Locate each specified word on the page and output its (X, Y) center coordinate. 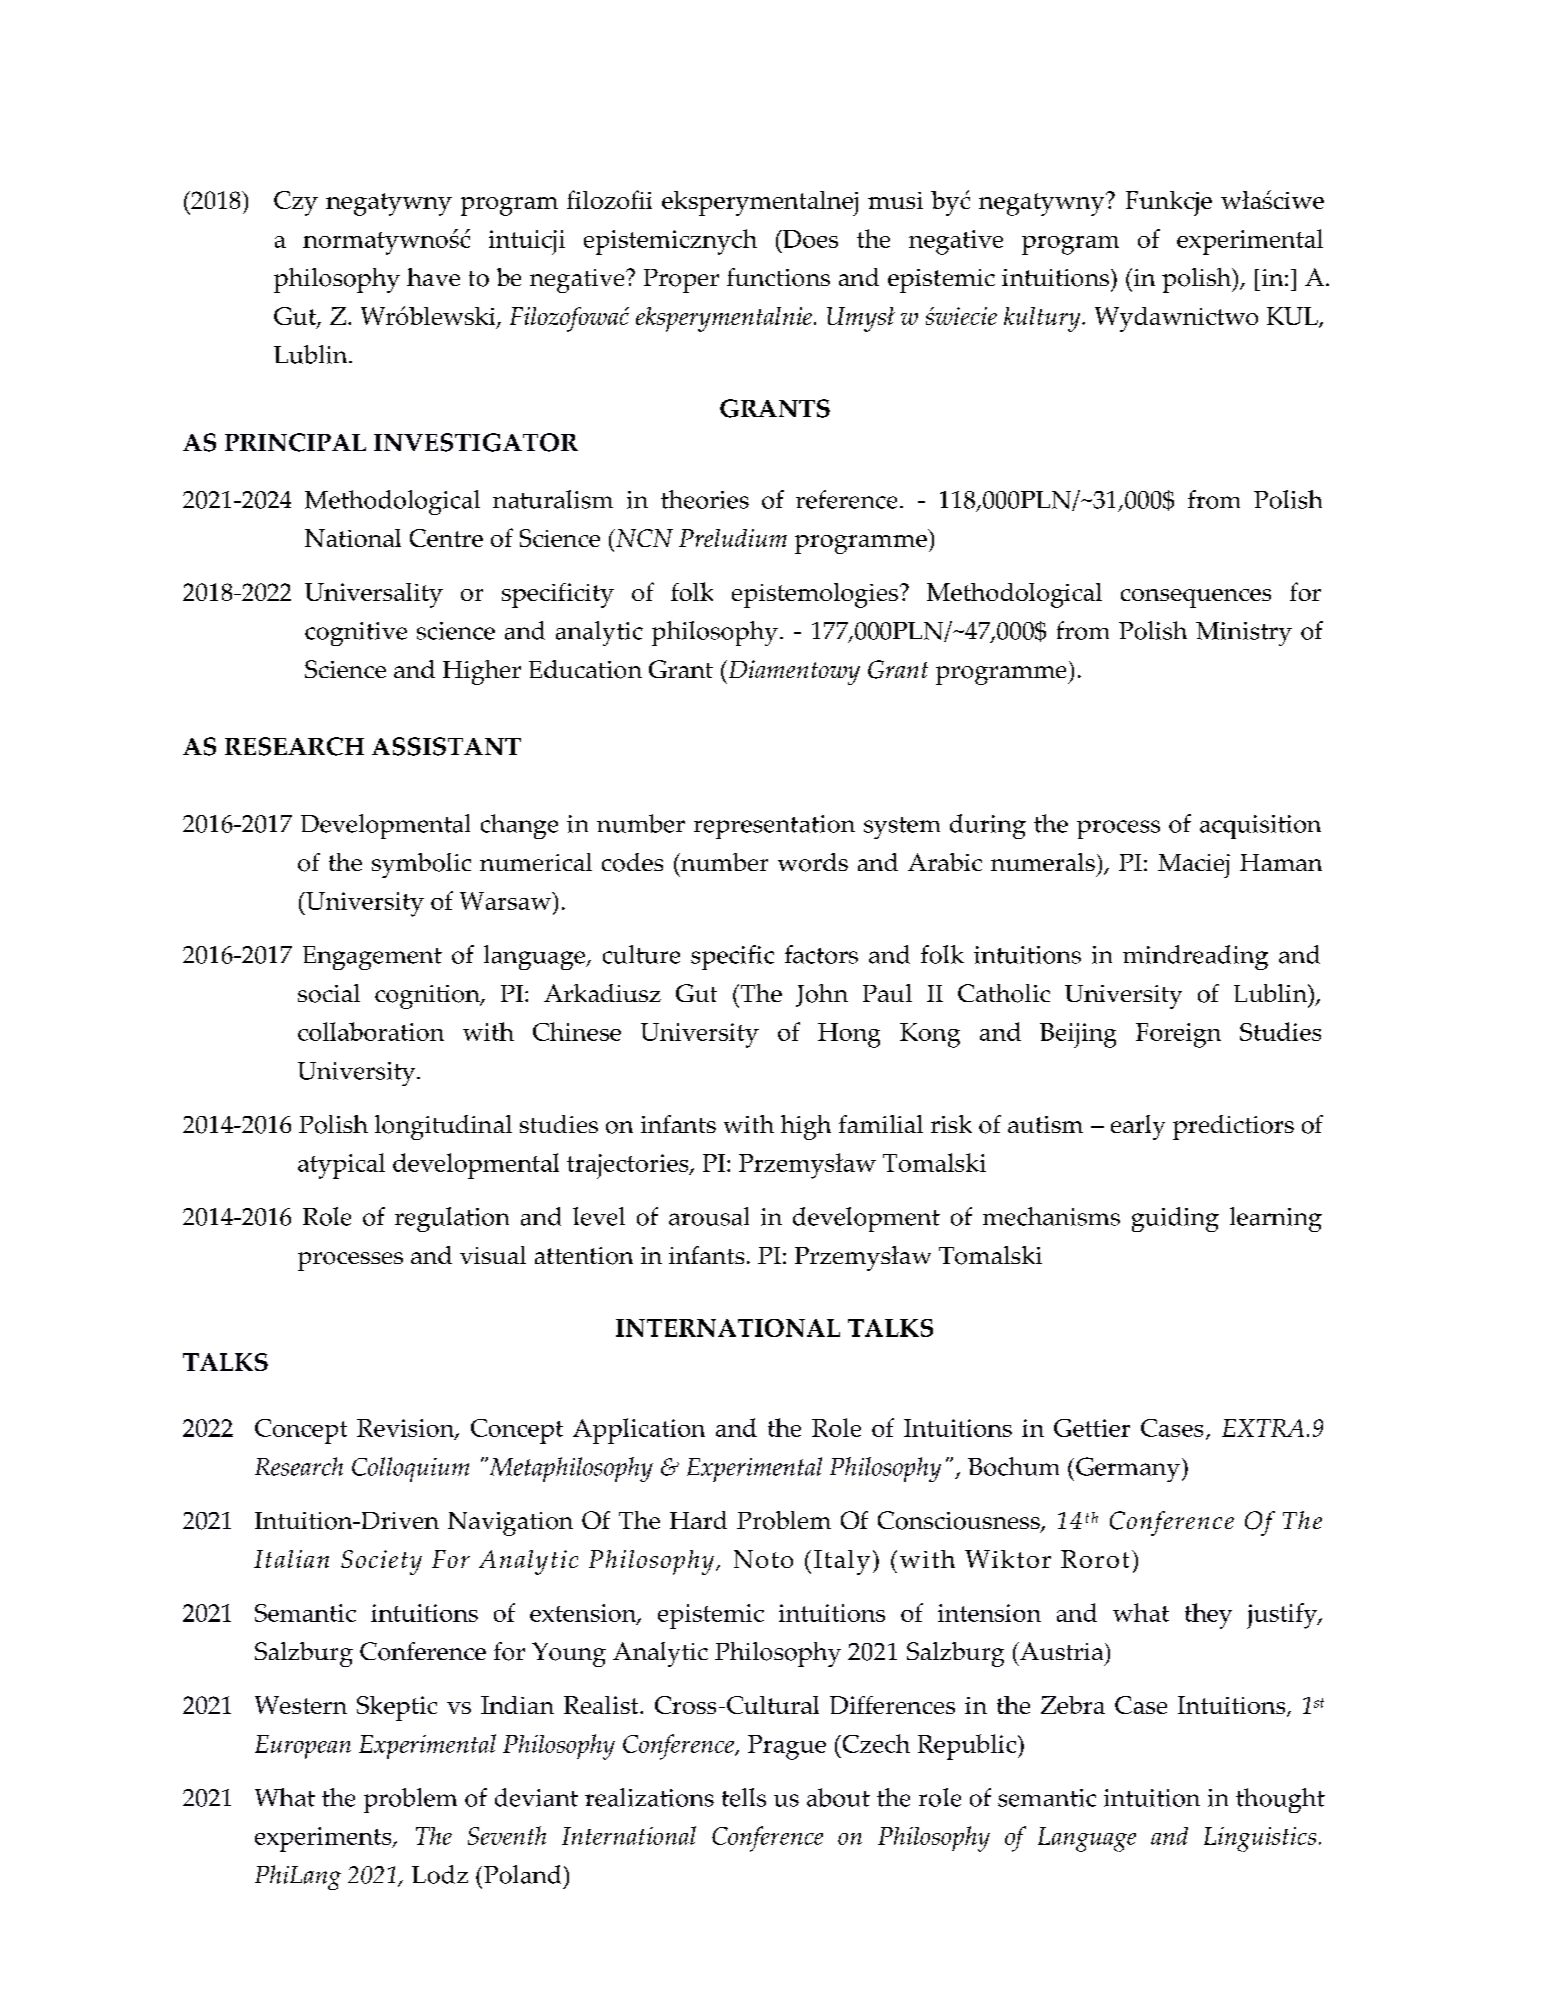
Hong (849, 1035)
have (433, 277)
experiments (324, 1839)
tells (744, 1797)
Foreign (1178, 1035)
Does (809, 239)
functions (778, 277)
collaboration (371, 1031)
